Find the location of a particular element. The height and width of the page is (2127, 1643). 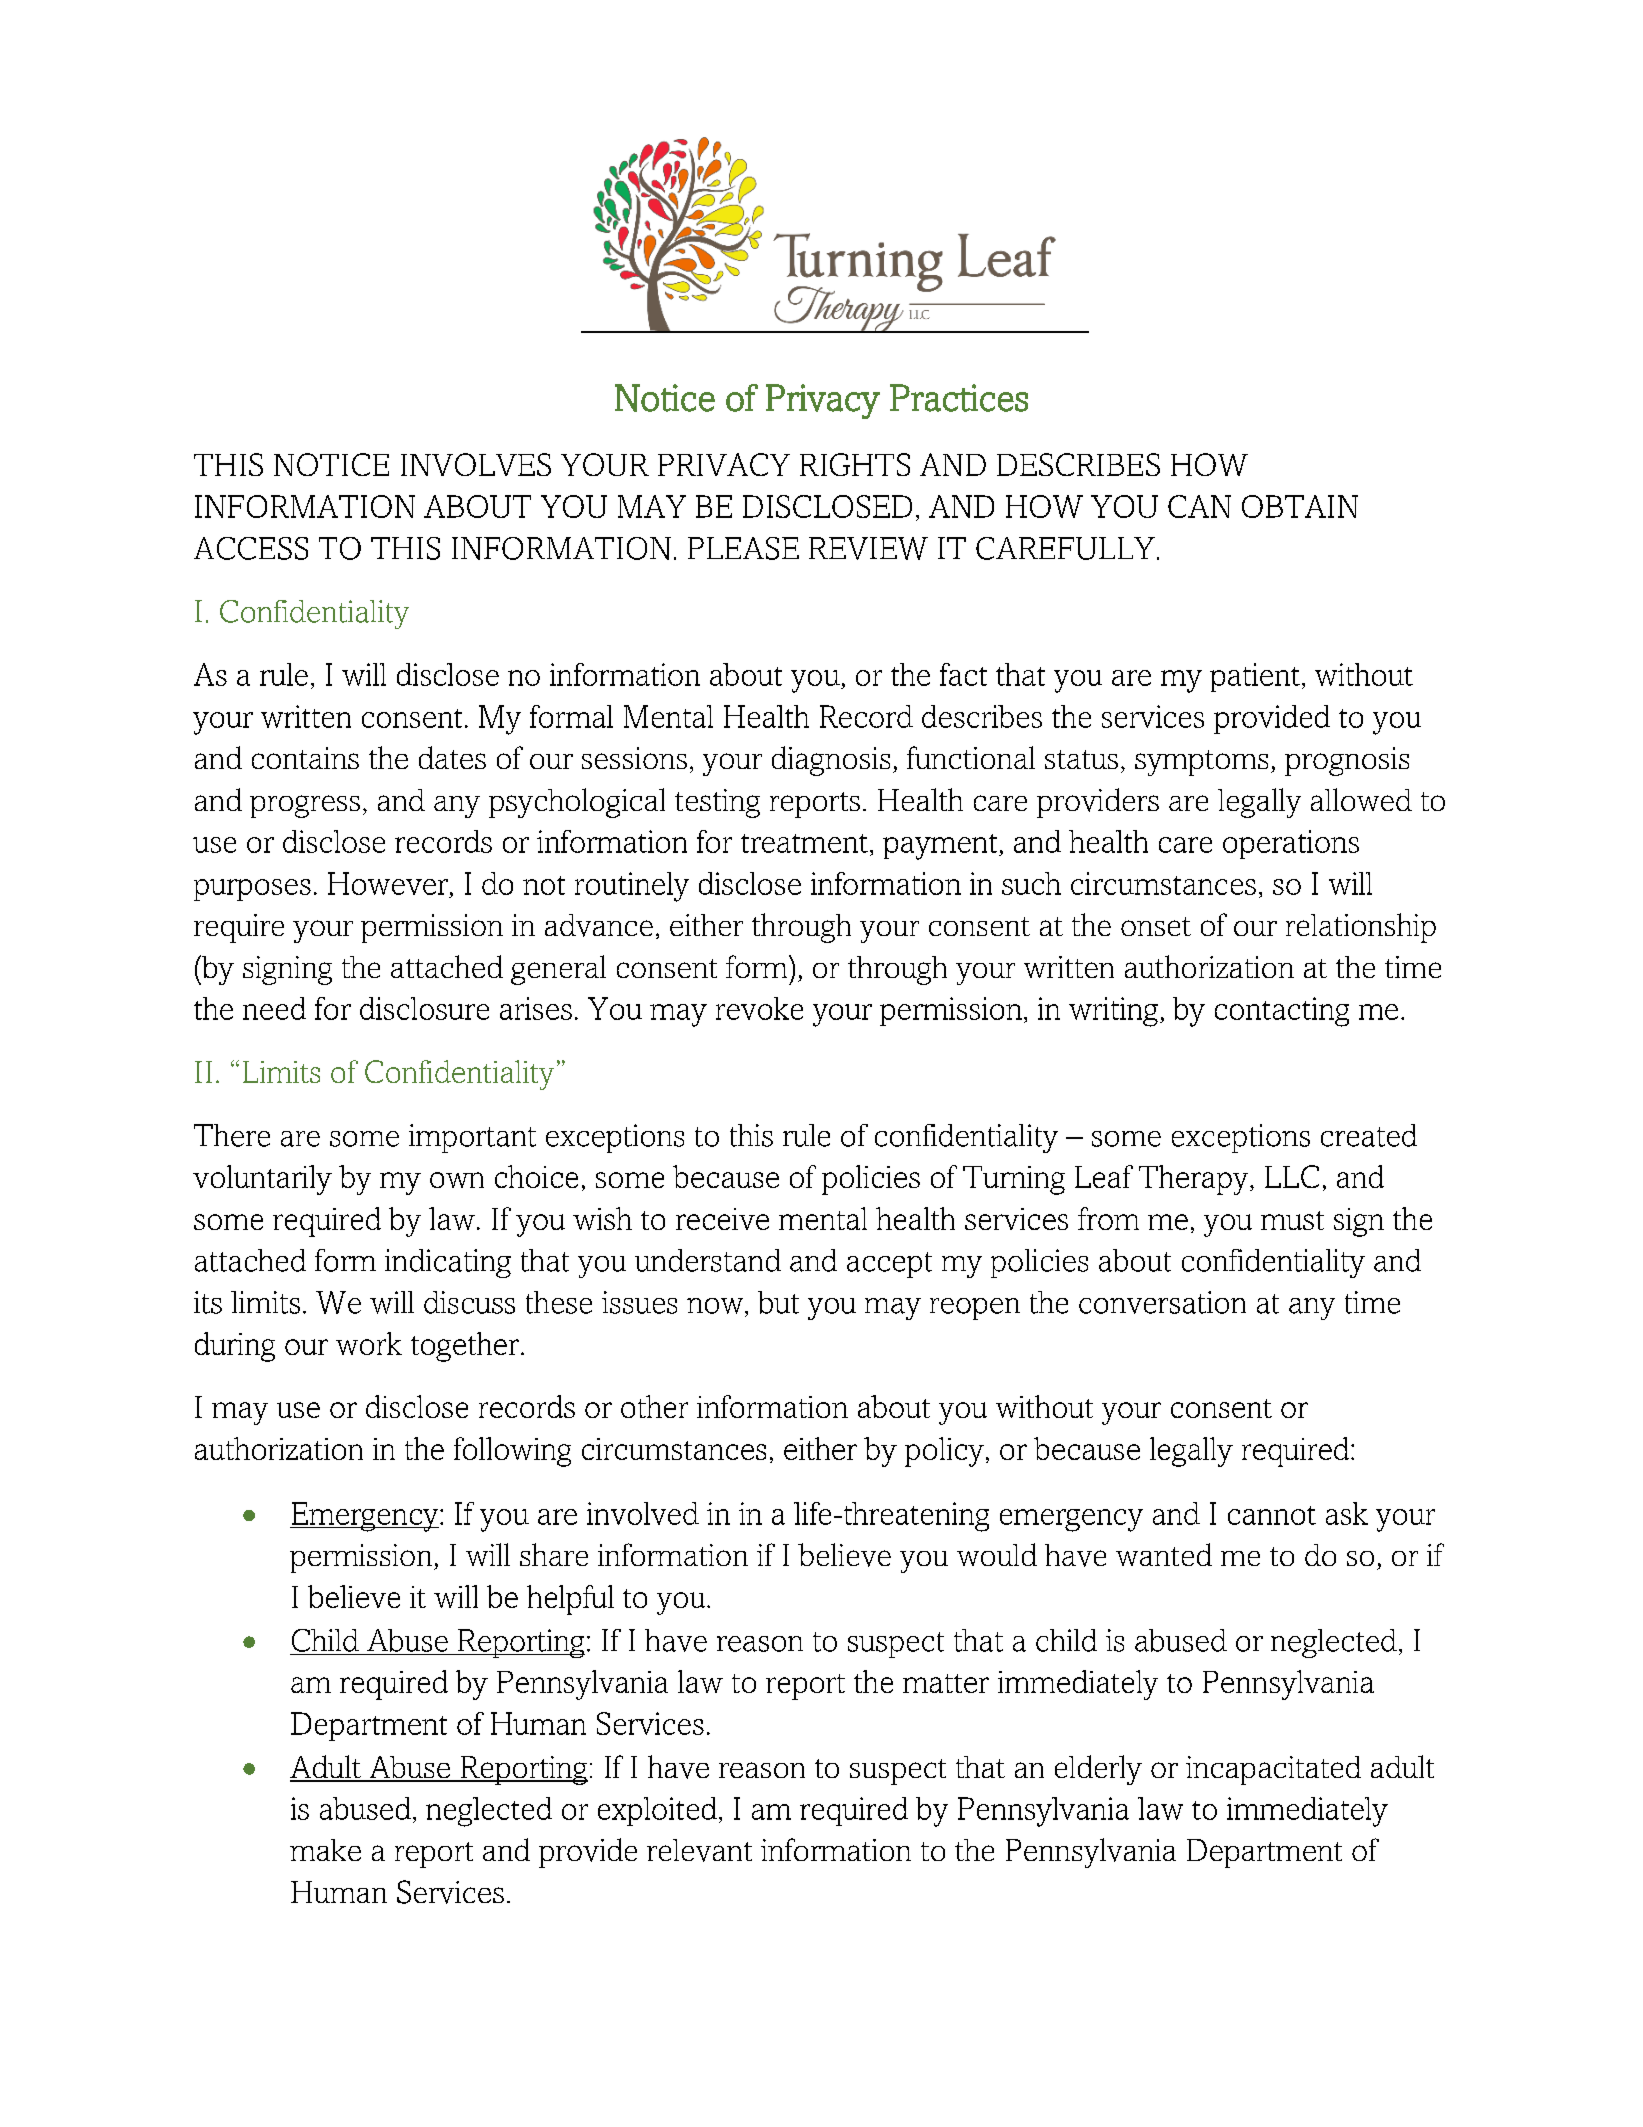

relevant is located at coordinates (699, 1850).
